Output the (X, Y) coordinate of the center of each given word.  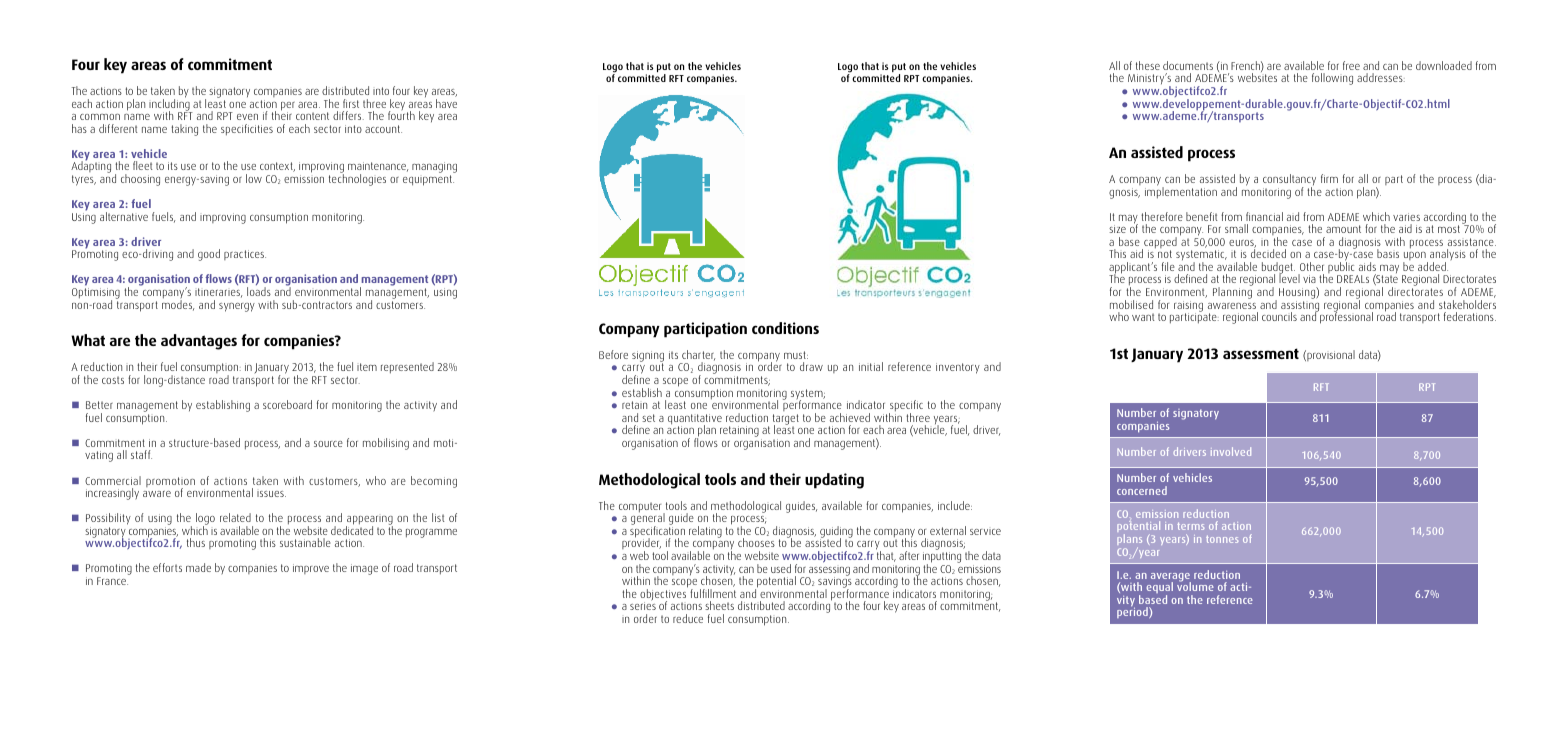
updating (834, 481)
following (1332, 79)
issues (271, 494)
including (170, 105)
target (786, 420)
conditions (785, 328)
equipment (428, 180)
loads (259, 291)
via (1309, 279)
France (112, 581)
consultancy (1289, 181)
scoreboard (287, 404)
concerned (1142, 490)
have (446, 103)
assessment (1261, 353)
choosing (140, 180)
